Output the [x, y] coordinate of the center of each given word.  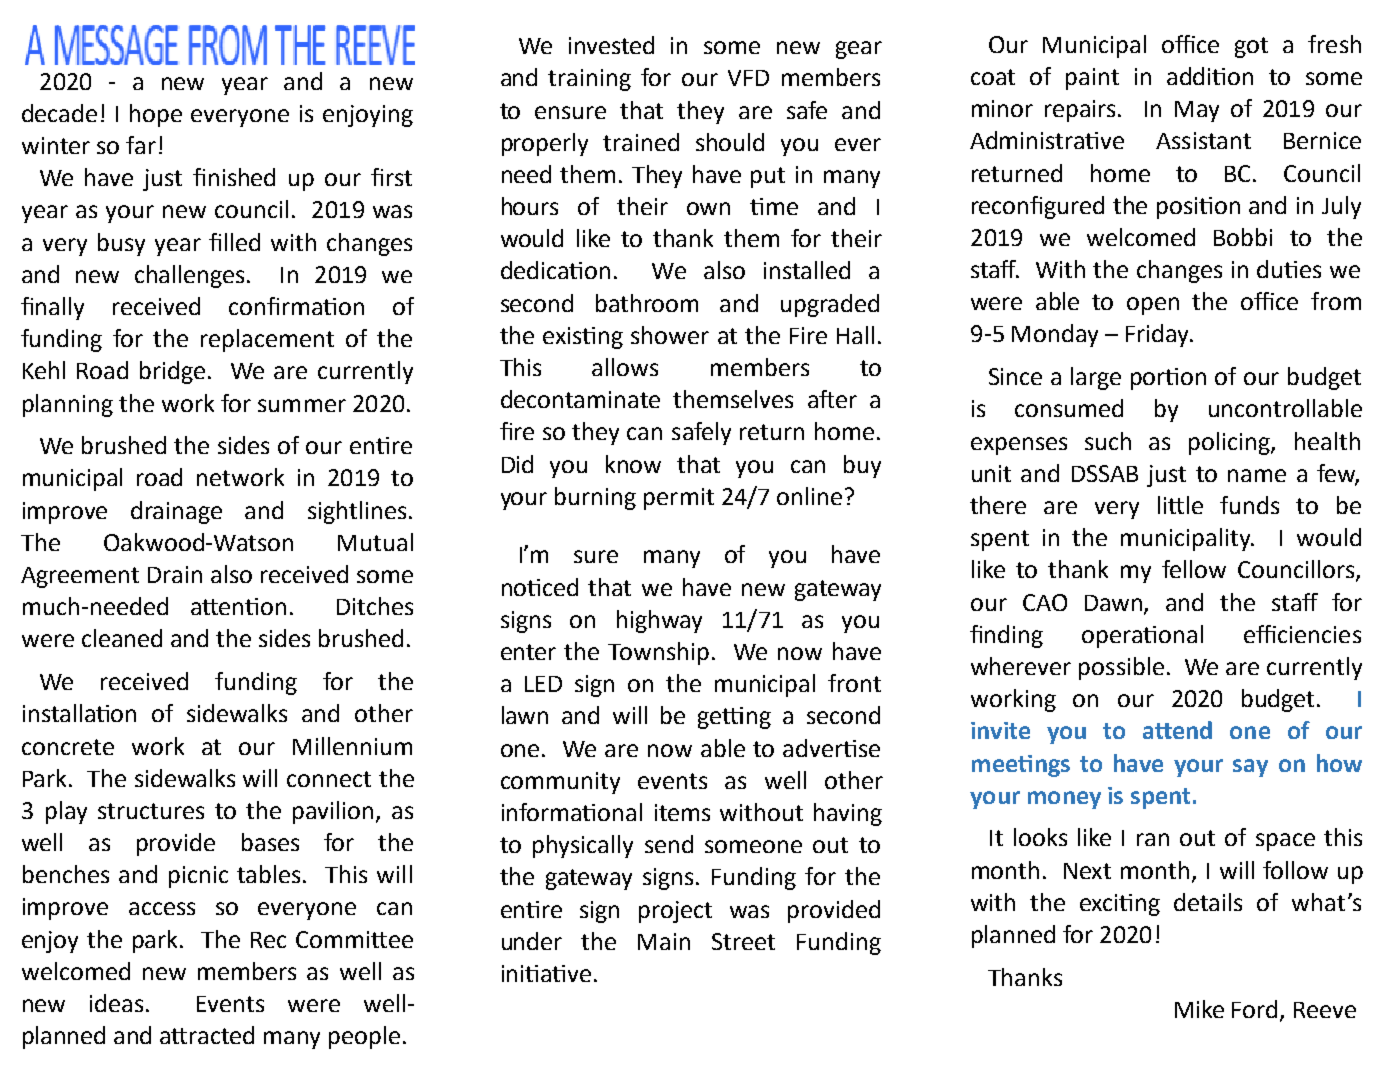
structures [151, 811]
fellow [1194, 569]
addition [1210, 76]
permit [679, 499]
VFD [748, 78]
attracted [207, 1035]
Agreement [80, 577]
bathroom [647, 303]
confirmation [296, 306]
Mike [1199, 1009]
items [682, 812]
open [1153, 306]
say [1250, 768]
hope [156, 115]
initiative [546, 973]
